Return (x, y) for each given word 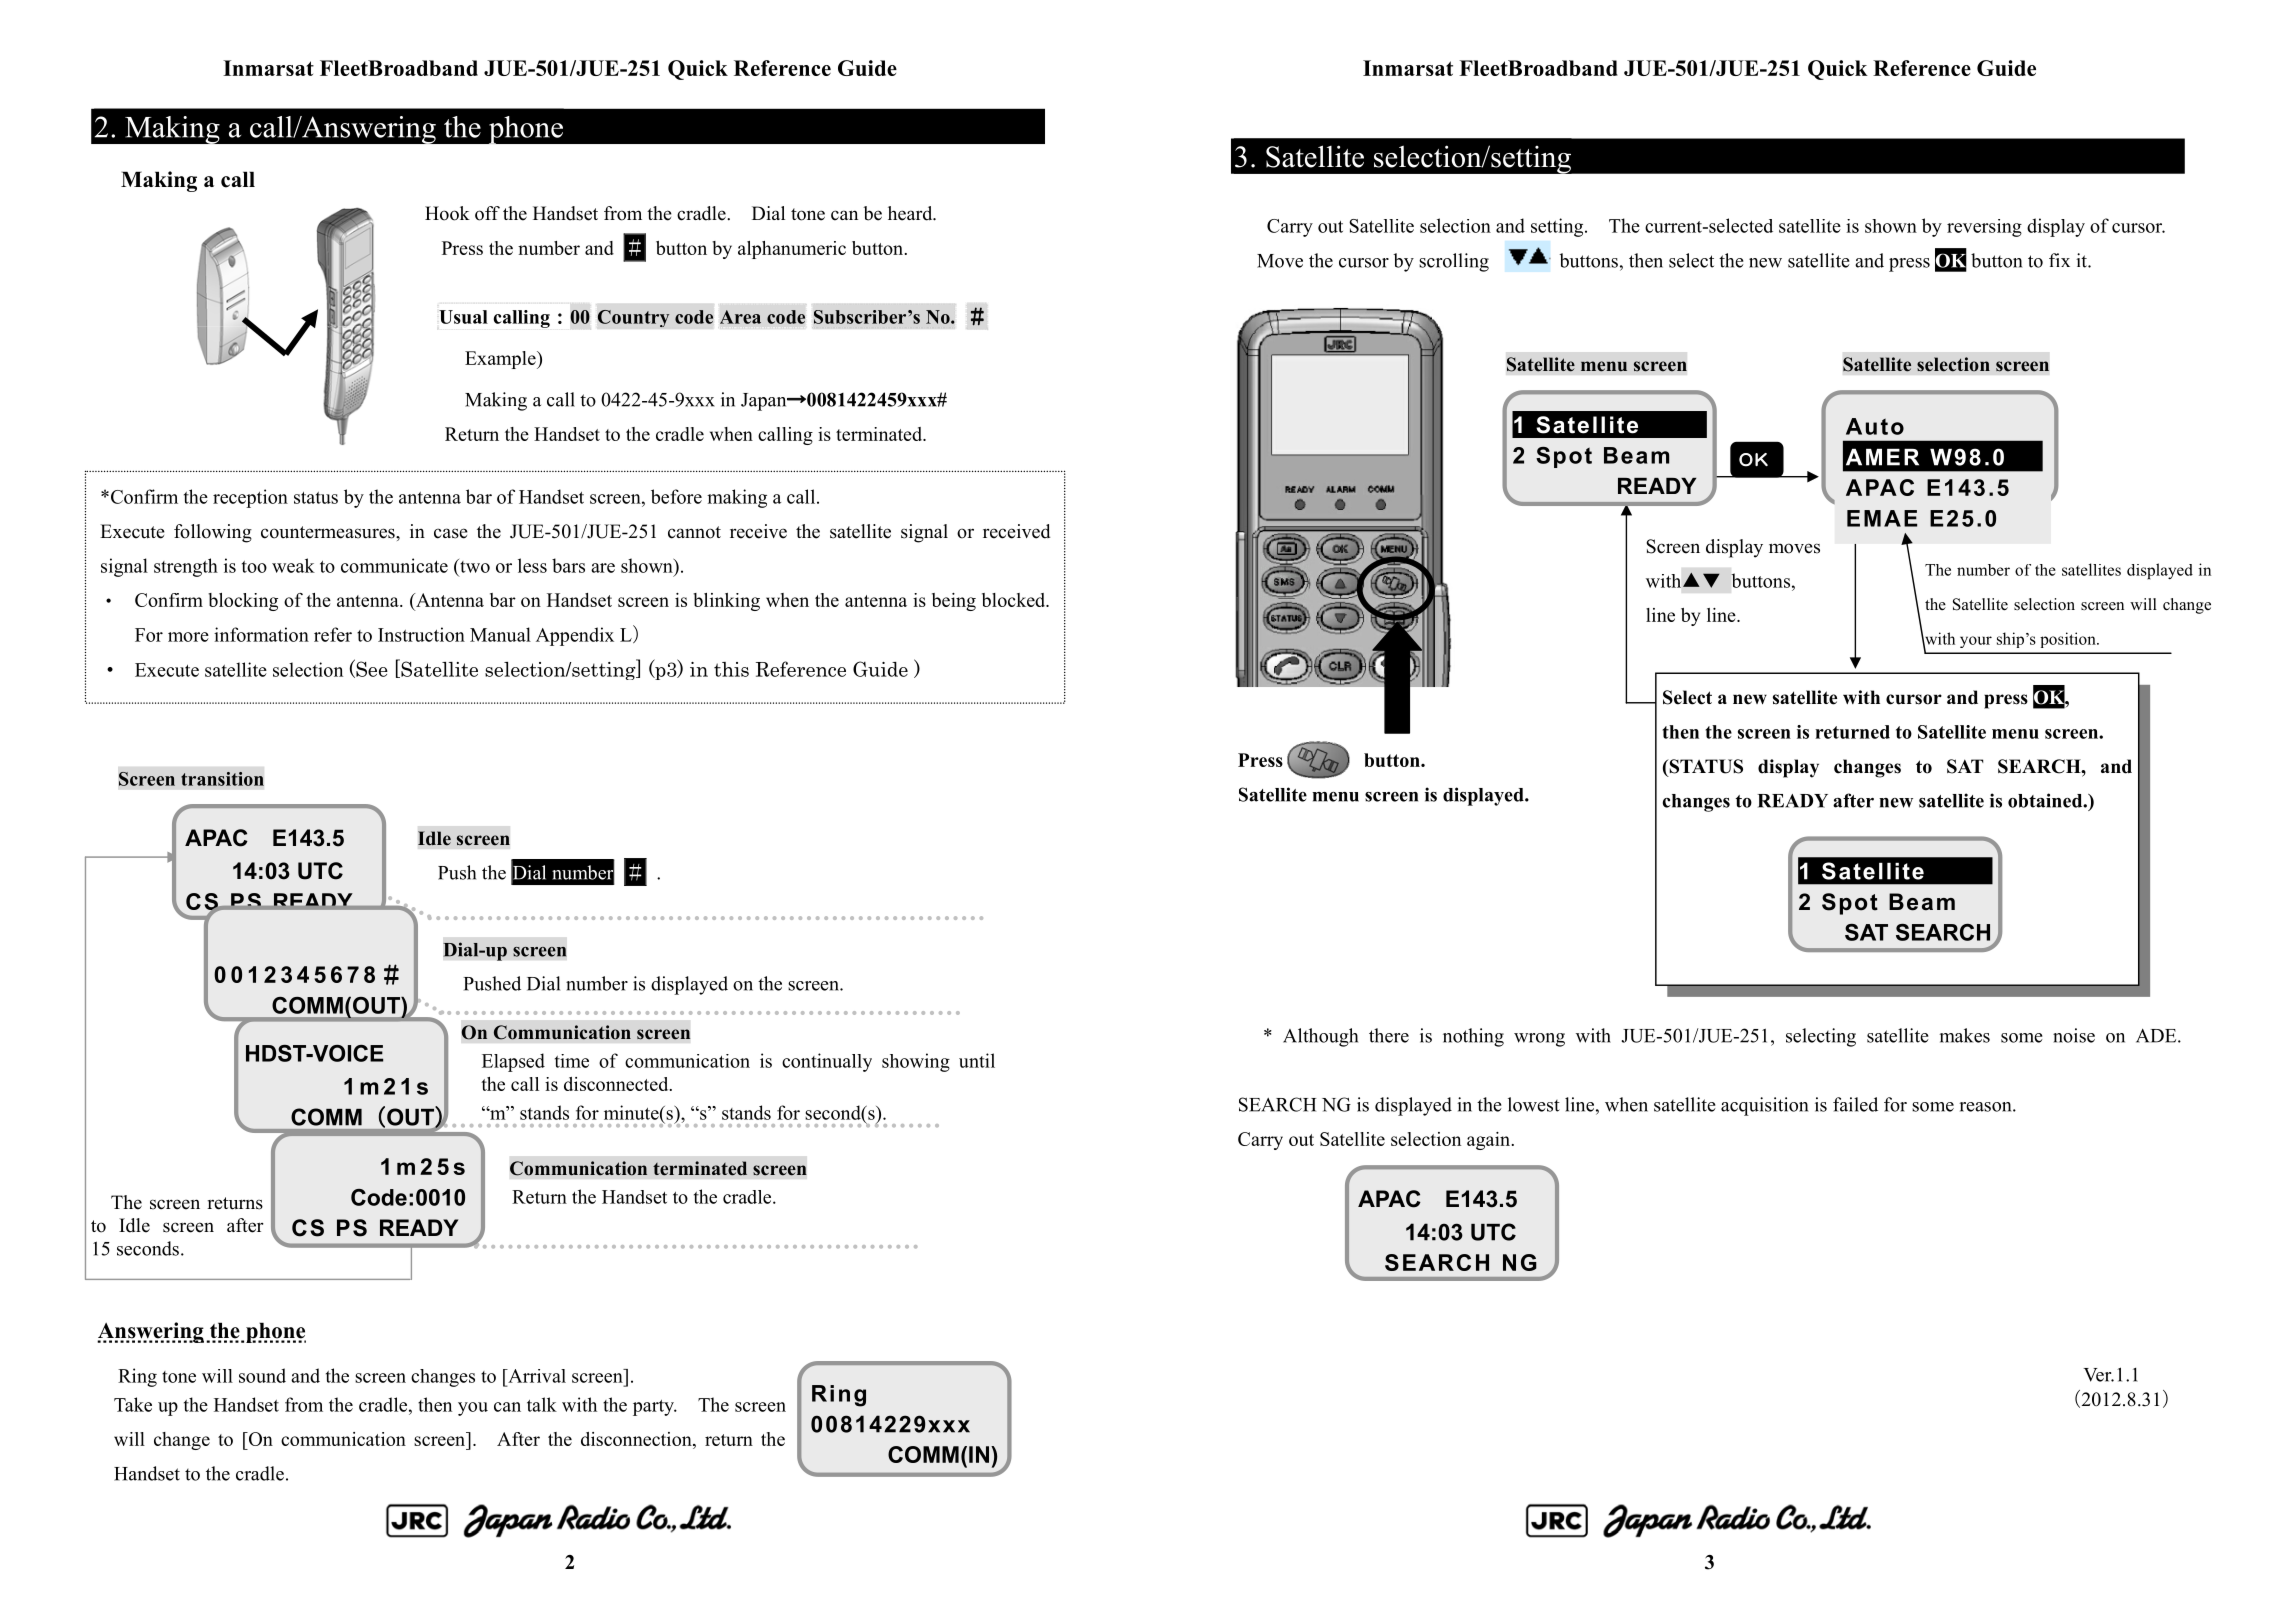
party (655, 1408)
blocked (1015, 600)
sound (262, 1375)
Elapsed (513, 1062)
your (1976, 642)
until (977, 1060)
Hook (447, 213)
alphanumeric (792, 250)
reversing (1984, 228)
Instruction (421, 634)
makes (1964, 1035)
